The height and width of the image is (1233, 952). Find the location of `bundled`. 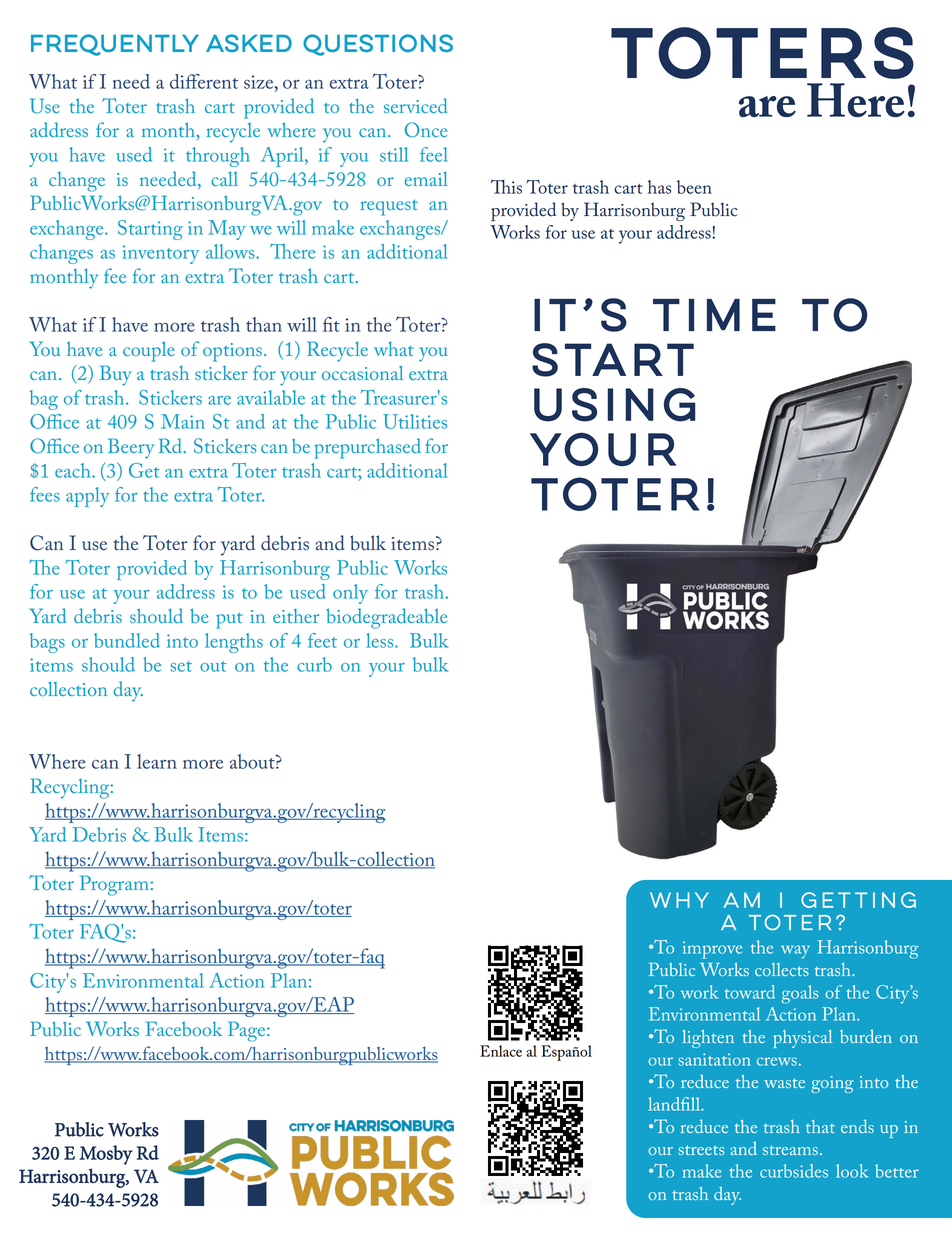

bundled is located at coordinates (127, 640).
